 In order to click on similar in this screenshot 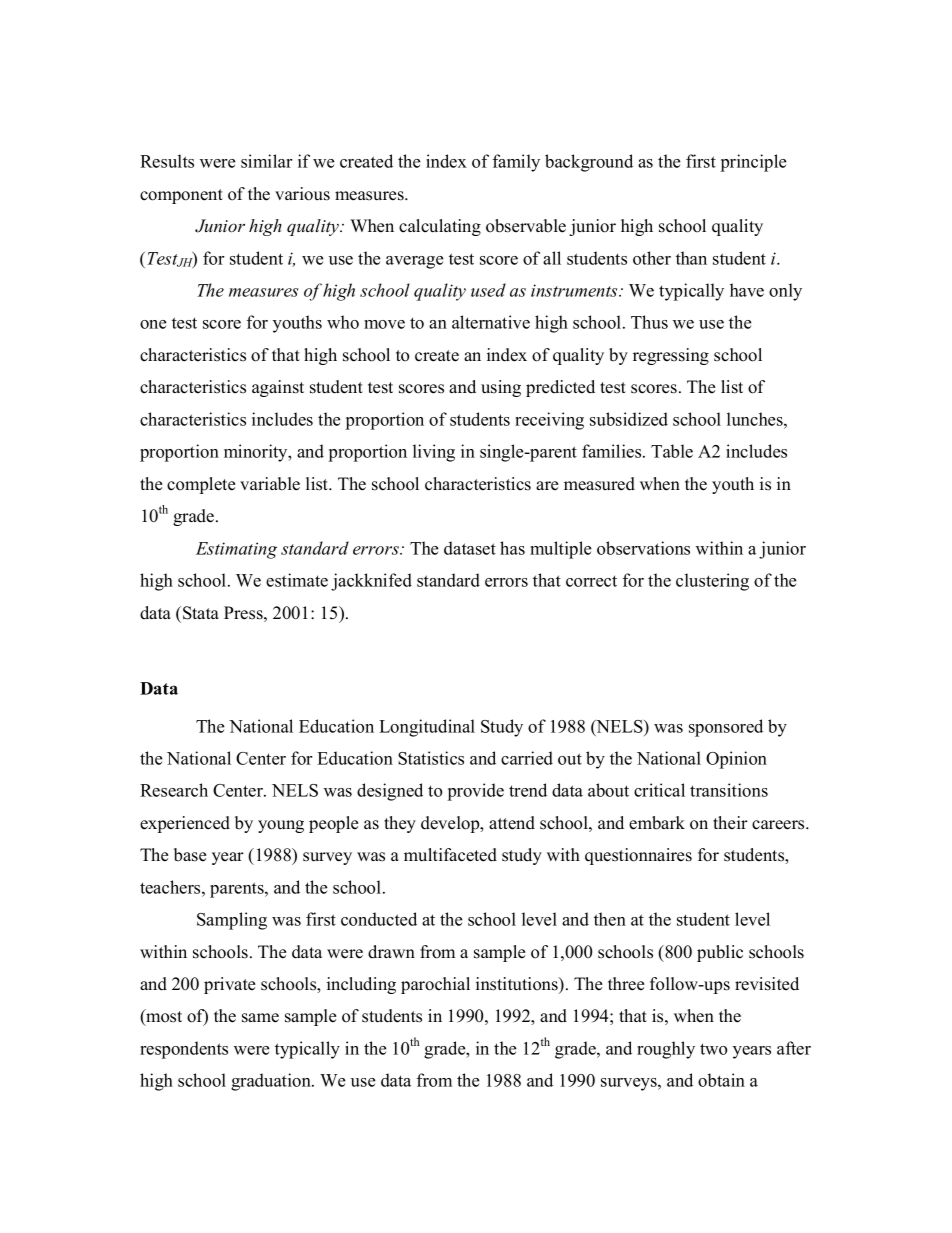, I will do `click(266, 161)`.
